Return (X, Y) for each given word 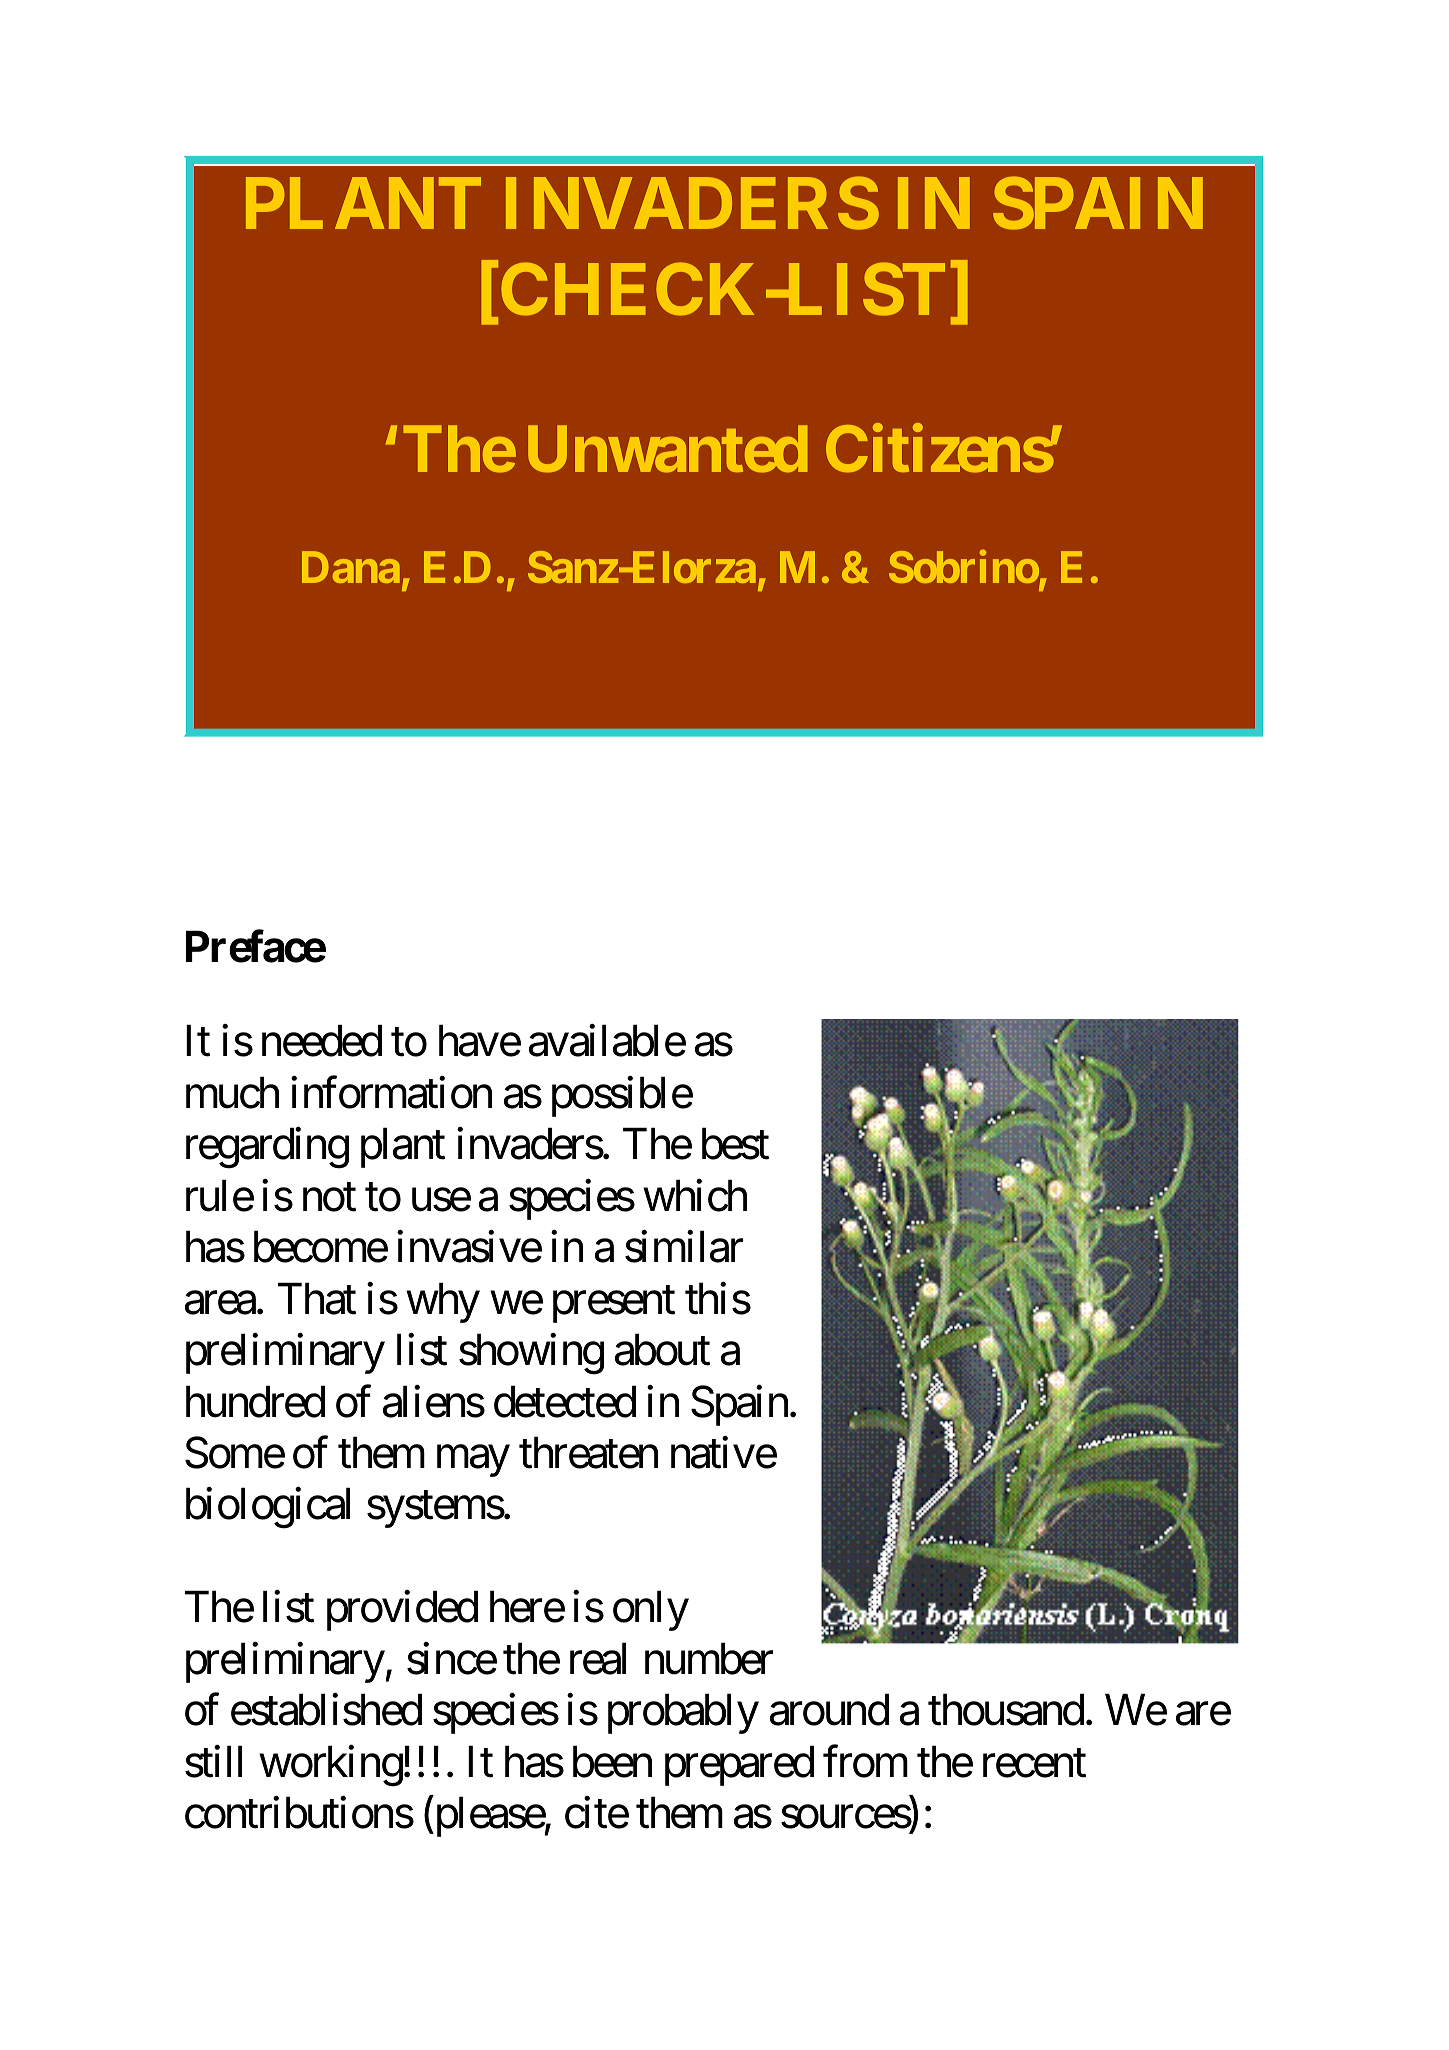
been (612, 1762)
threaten (588, 1453)
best (735, 1144)
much (232, 1092)
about (662, 1350)
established (326, 1710)
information (391, 1092)
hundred (255, 1401)
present (614, 1305)
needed (322, 1041)
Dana (351, 567)
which (695, 1195)
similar (684, 1247)
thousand (1006, 1710)
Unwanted (667, 449)
